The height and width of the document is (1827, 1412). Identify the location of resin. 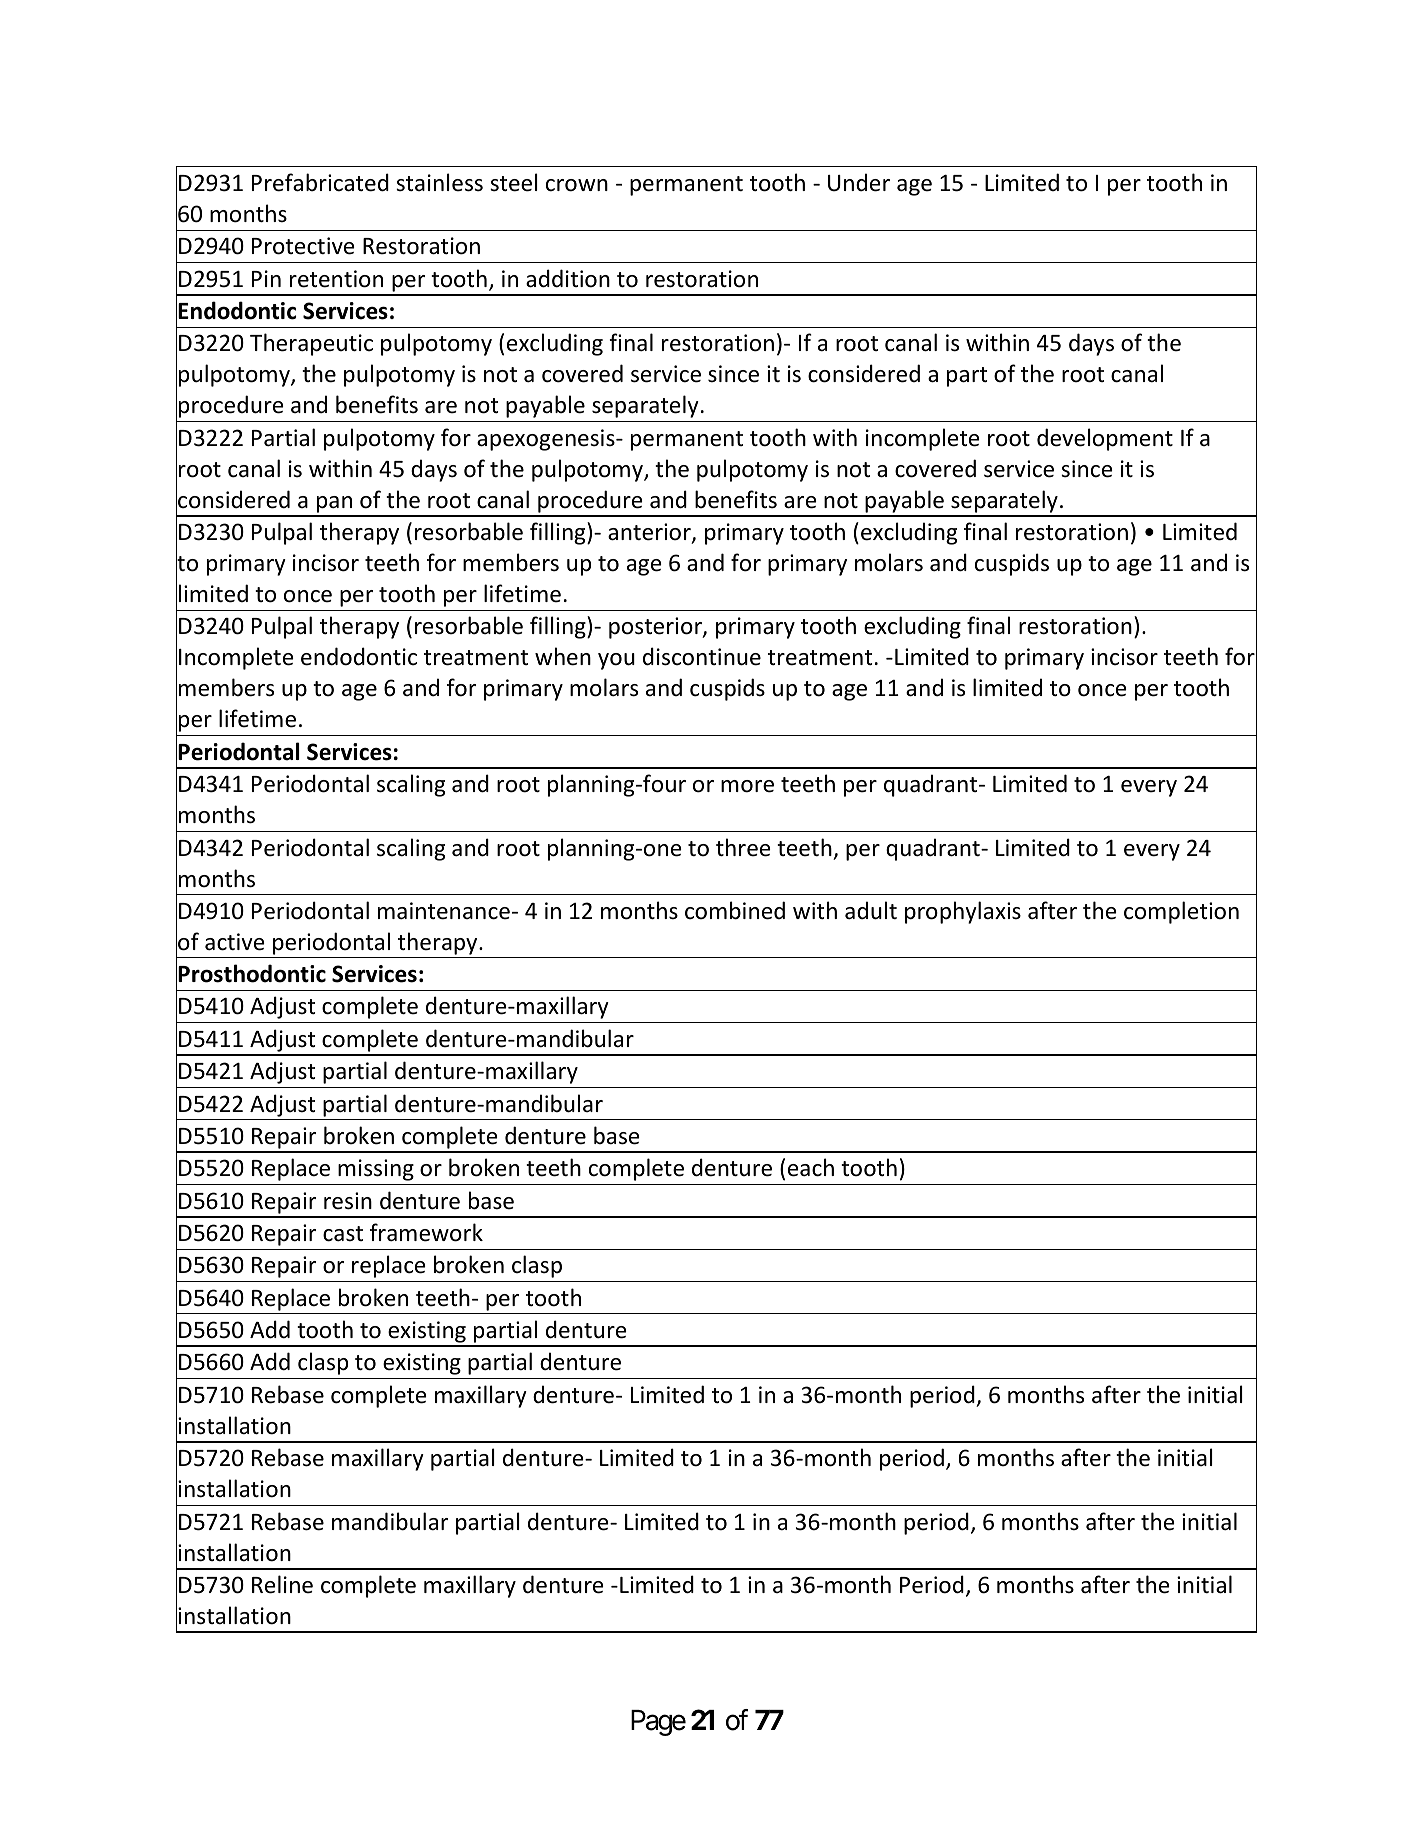
(348, 1201).
